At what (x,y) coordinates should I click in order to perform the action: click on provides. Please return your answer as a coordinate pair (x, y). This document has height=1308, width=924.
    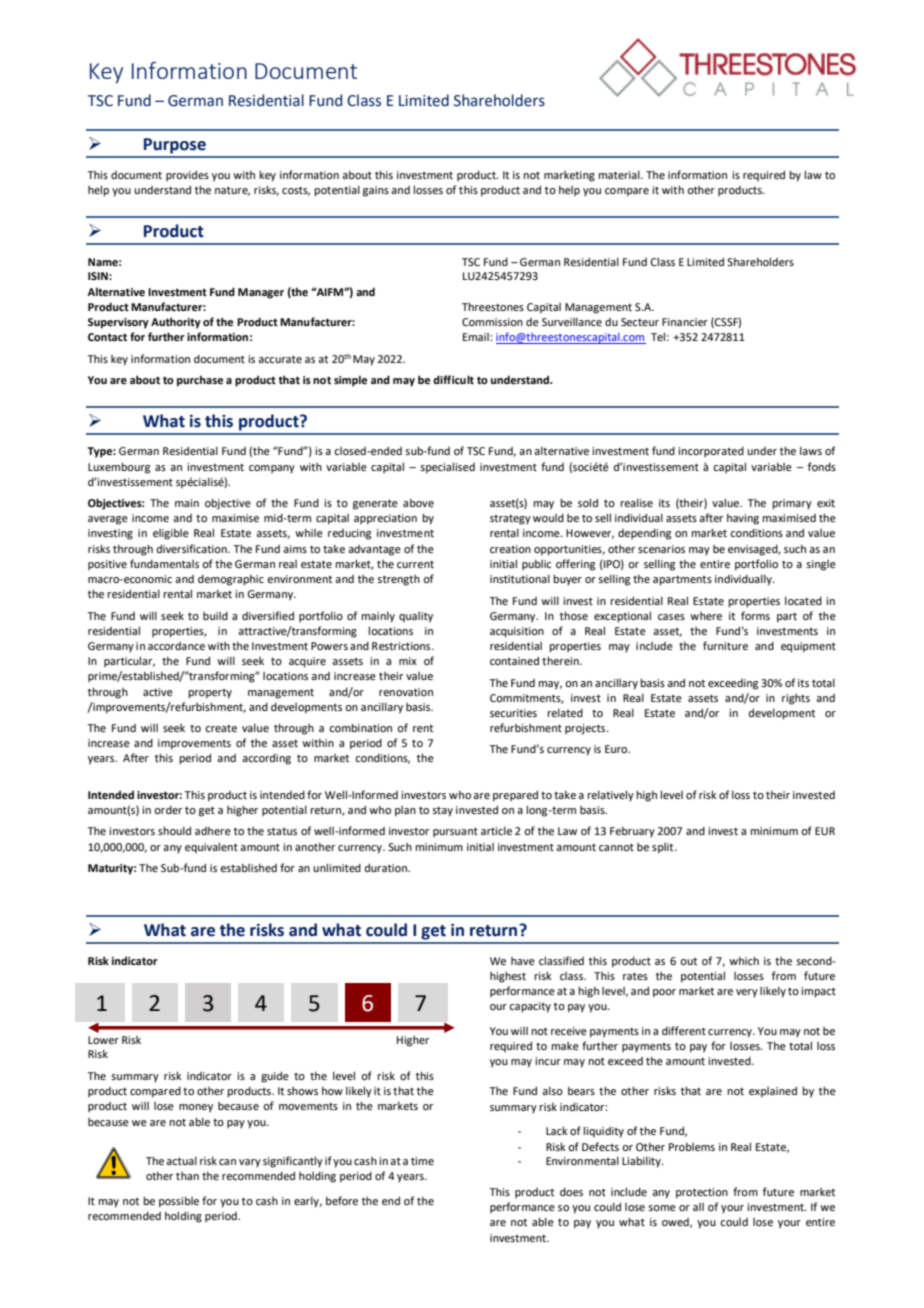
    Looking at the image, I should click on (187, 175).
